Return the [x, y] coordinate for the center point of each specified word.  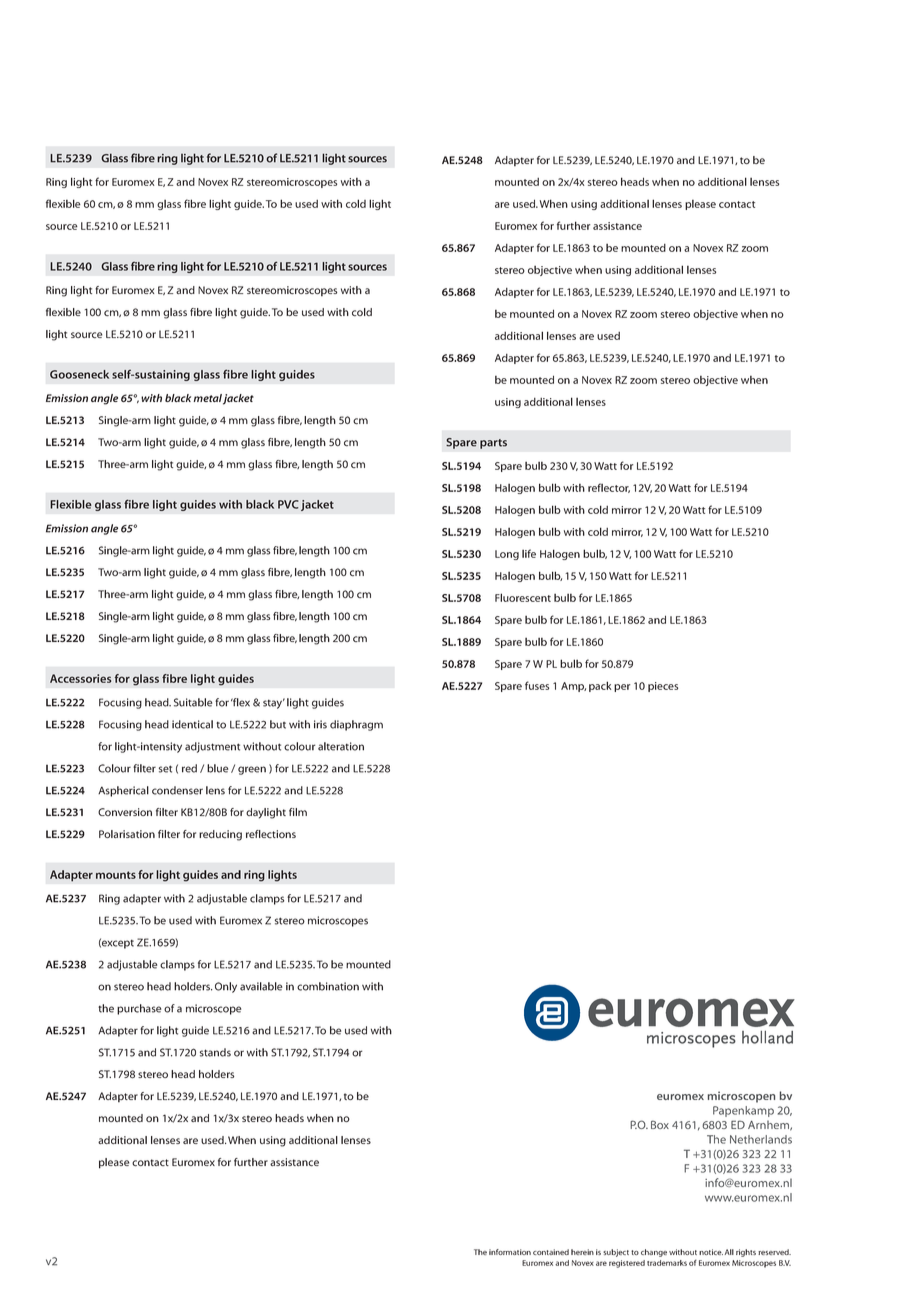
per [622, 688]
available [261, 986]
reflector [609, 488]
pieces [663, 687]
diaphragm [356, 725]
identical [192, 724]
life [529, 553]
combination [328, 986]
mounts [116, 875]
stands [215, 1052]
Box [660, 1124]
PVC [288, 504]
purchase [139, 1009]
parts [493, 444]
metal [208, 398]
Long [507, 555]
